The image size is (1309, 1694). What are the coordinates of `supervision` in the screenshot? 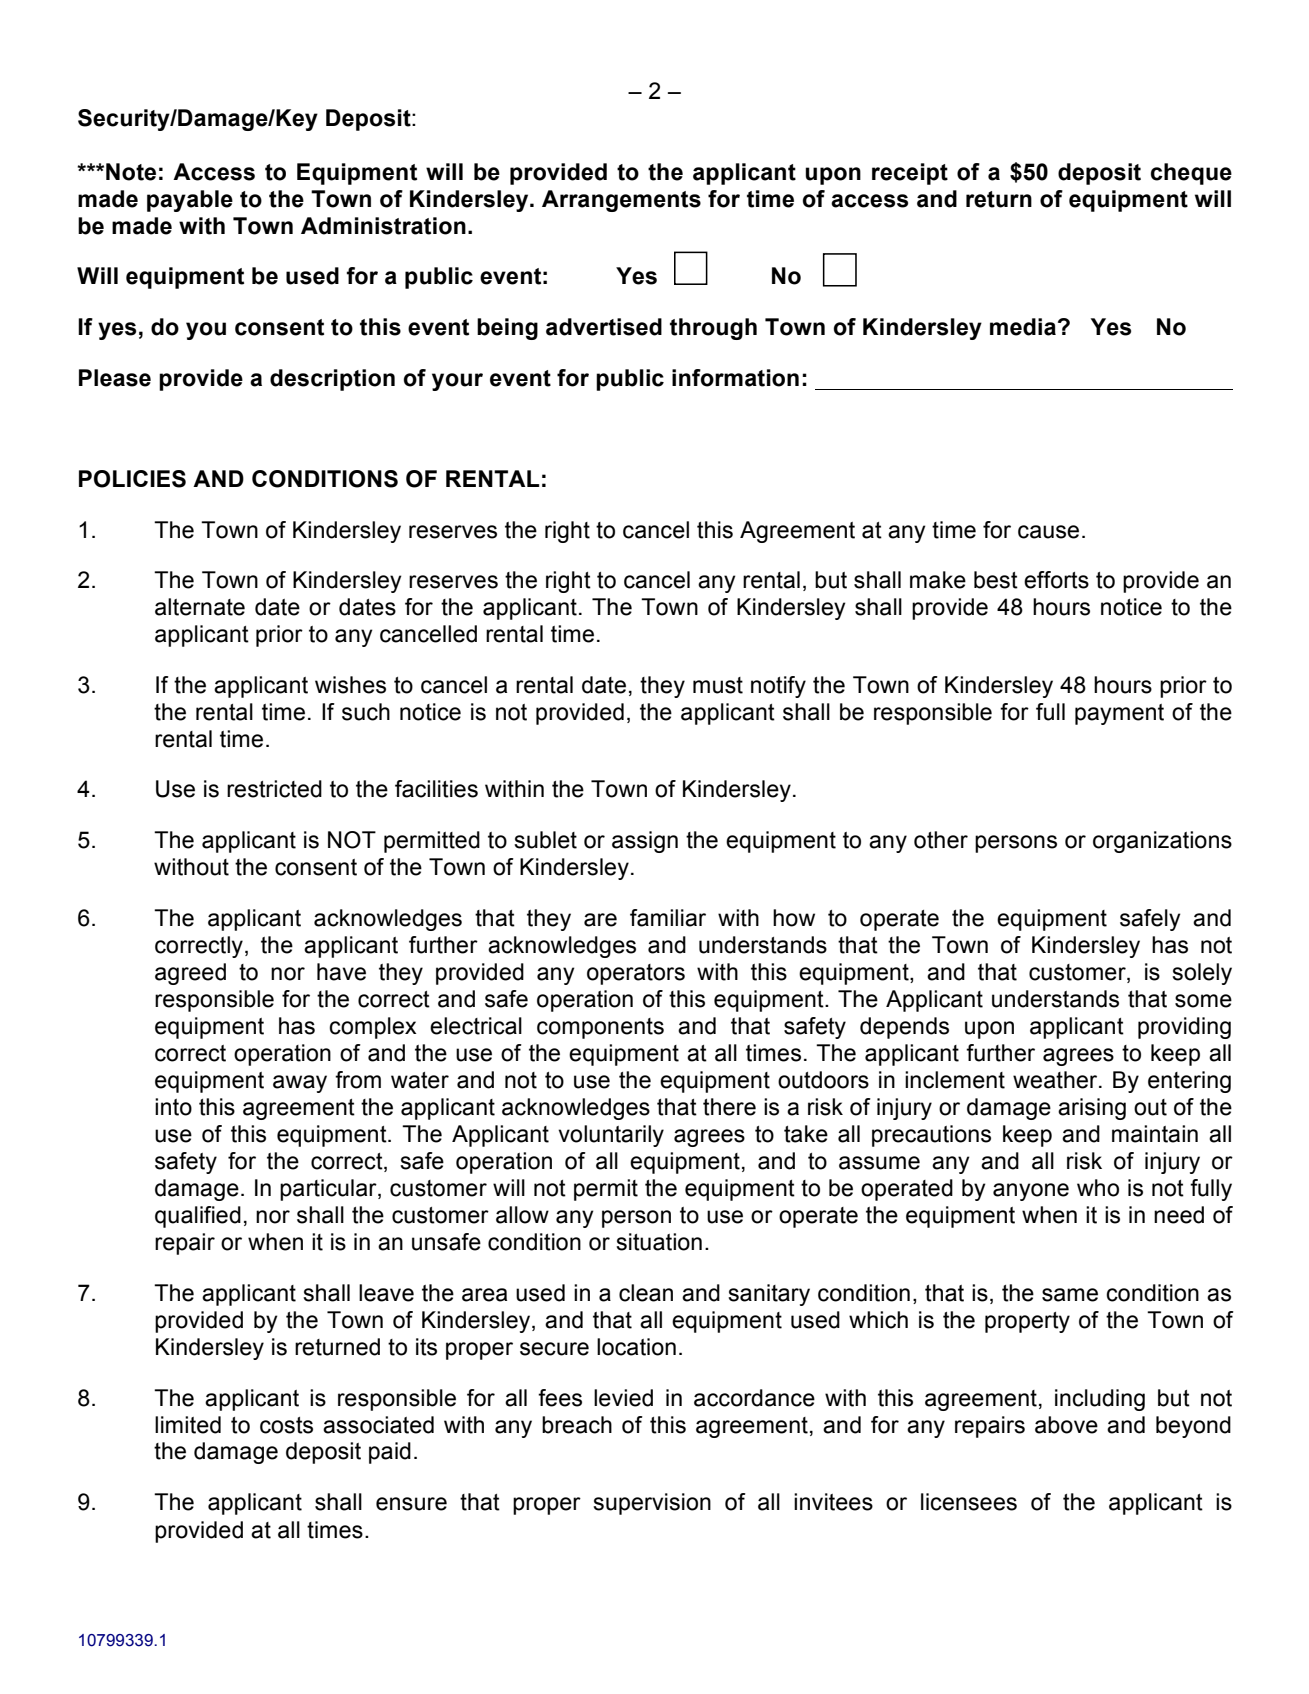 It's located at (652, 1504).
